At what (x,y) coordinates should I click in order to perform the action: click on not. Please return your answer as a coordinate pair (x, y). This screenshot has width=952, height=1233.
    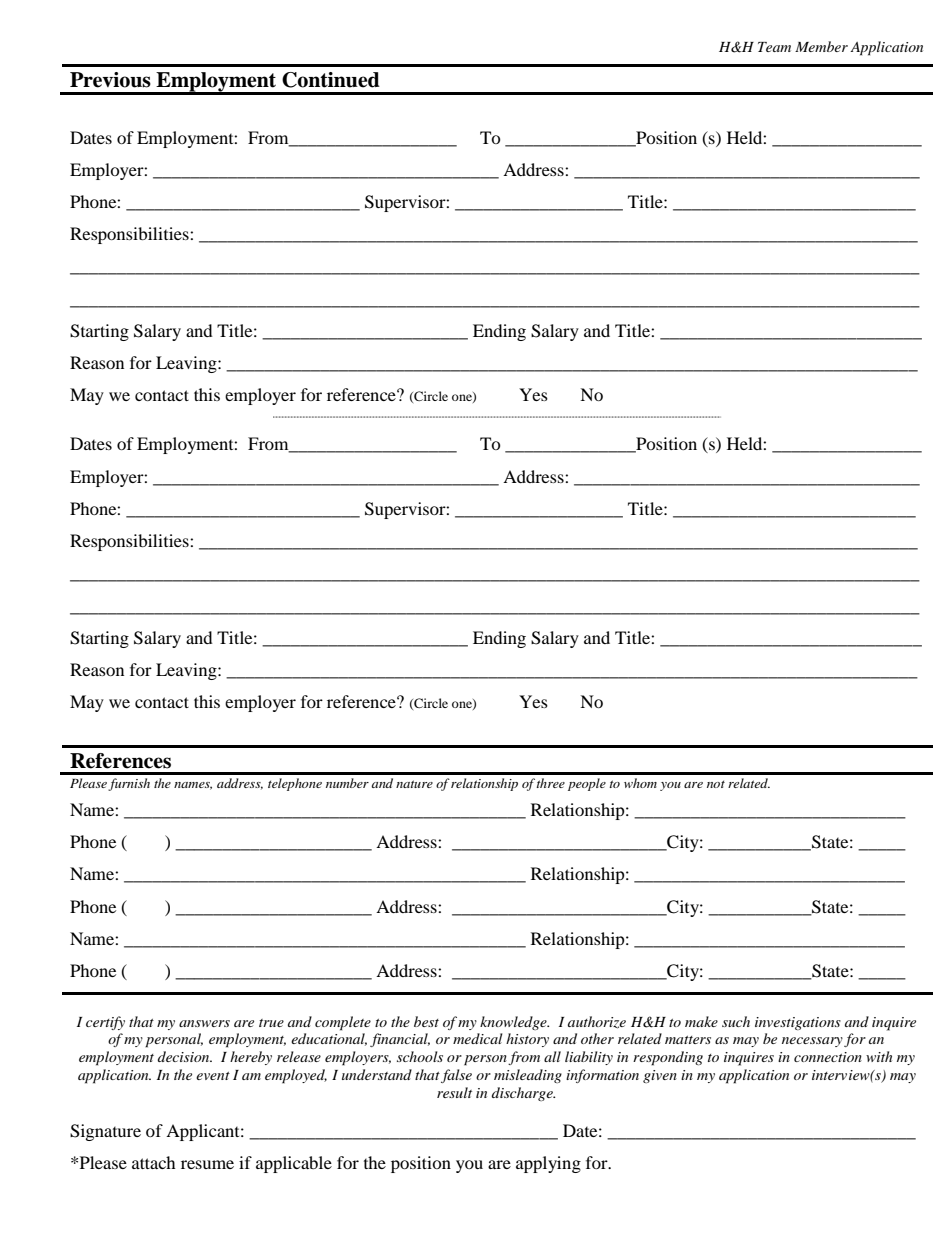
    Looking at the image, I should click on (716, 784).
